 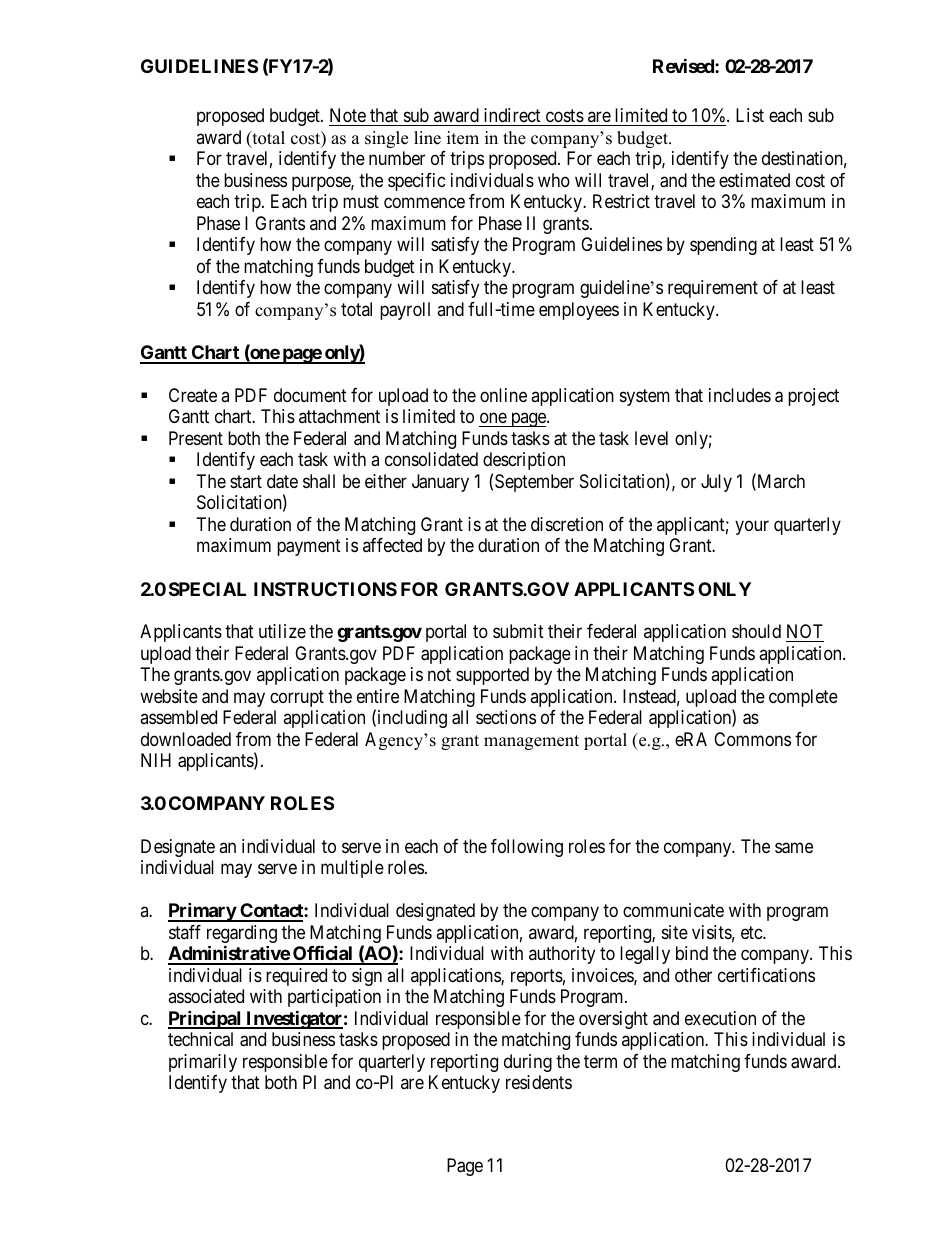 What do you see at coordinates (518, 631) in the screenshot?
I see `submit` at bounding box center [518, 631].
